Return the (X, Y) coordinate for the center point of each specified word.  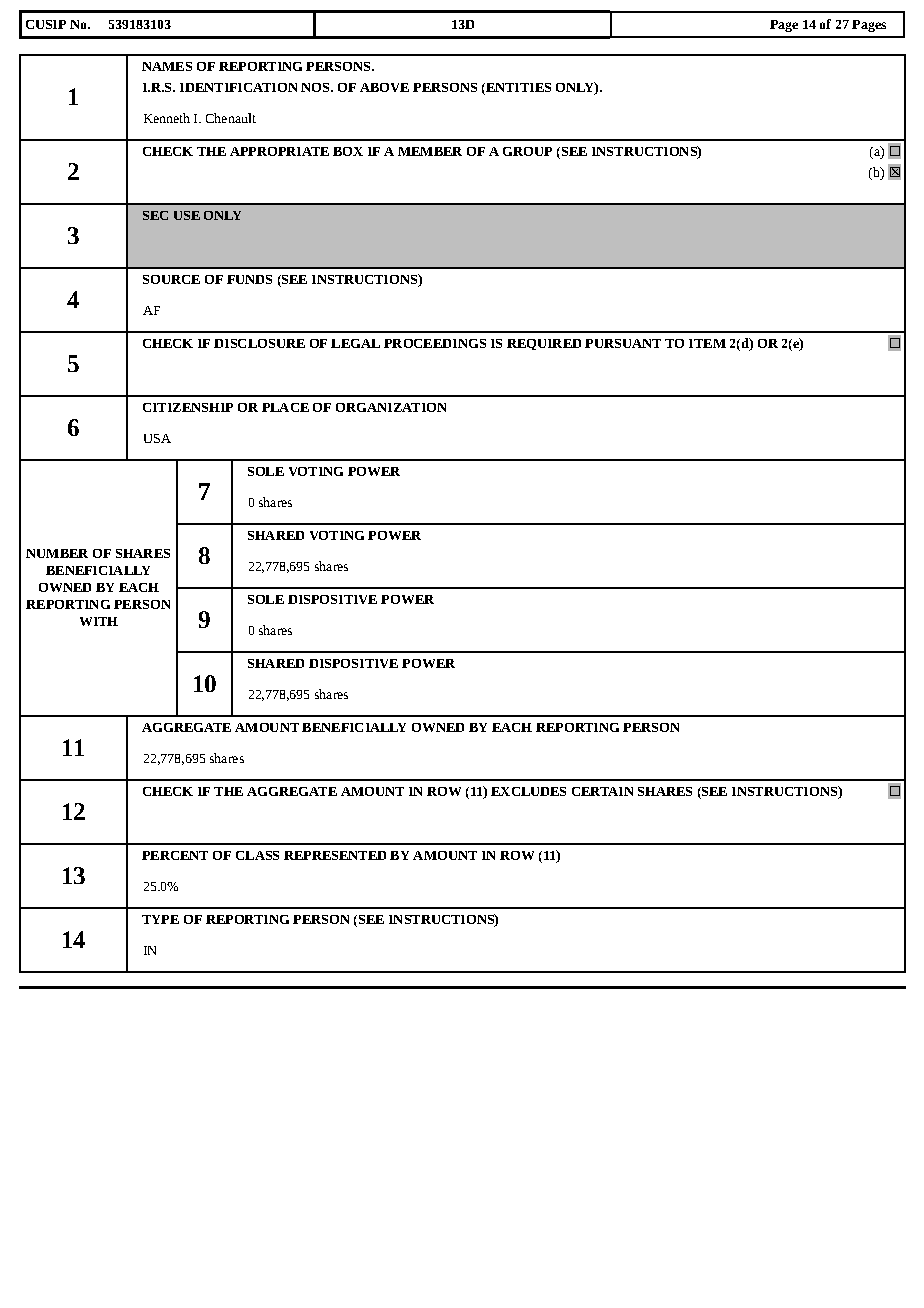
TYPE (160, 919)
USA (157, 438)
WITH (99, 621)
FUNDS (249, 279)
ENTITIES (517, 87)
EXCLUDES (528, 791)
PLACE (285, 407)
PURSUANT (623, 343)
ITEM (707, 343)
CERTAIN (602, 791)
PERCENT (175, 855)
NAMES (167, 66)
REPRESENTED (335, 855)
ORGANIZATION (391, 407)
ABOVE (384, 87)
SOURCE (171, 279)
